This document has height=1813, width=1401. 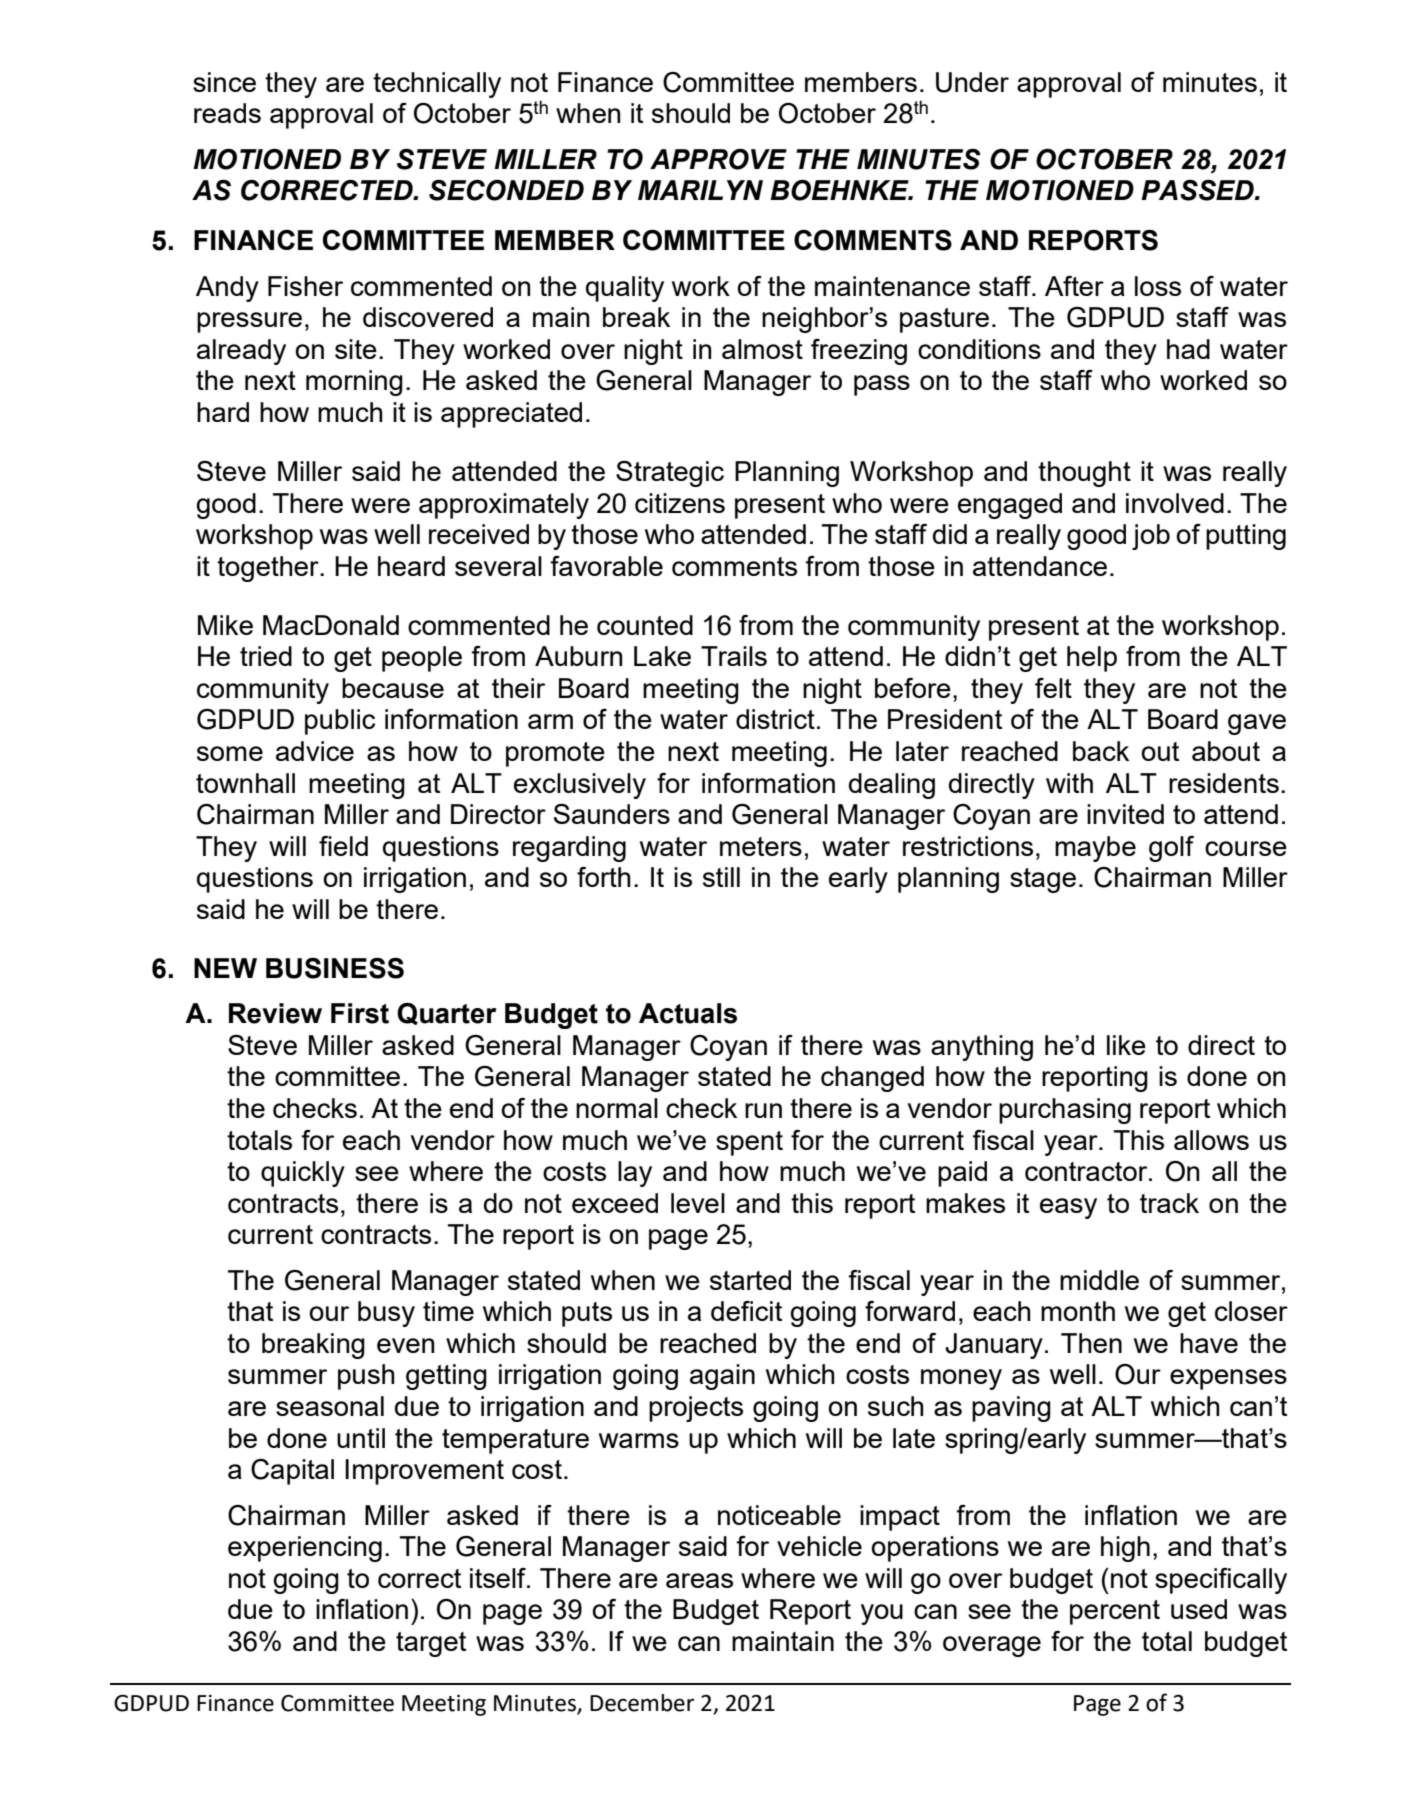 I want to click on loss, so click(x=1158, y=286).
